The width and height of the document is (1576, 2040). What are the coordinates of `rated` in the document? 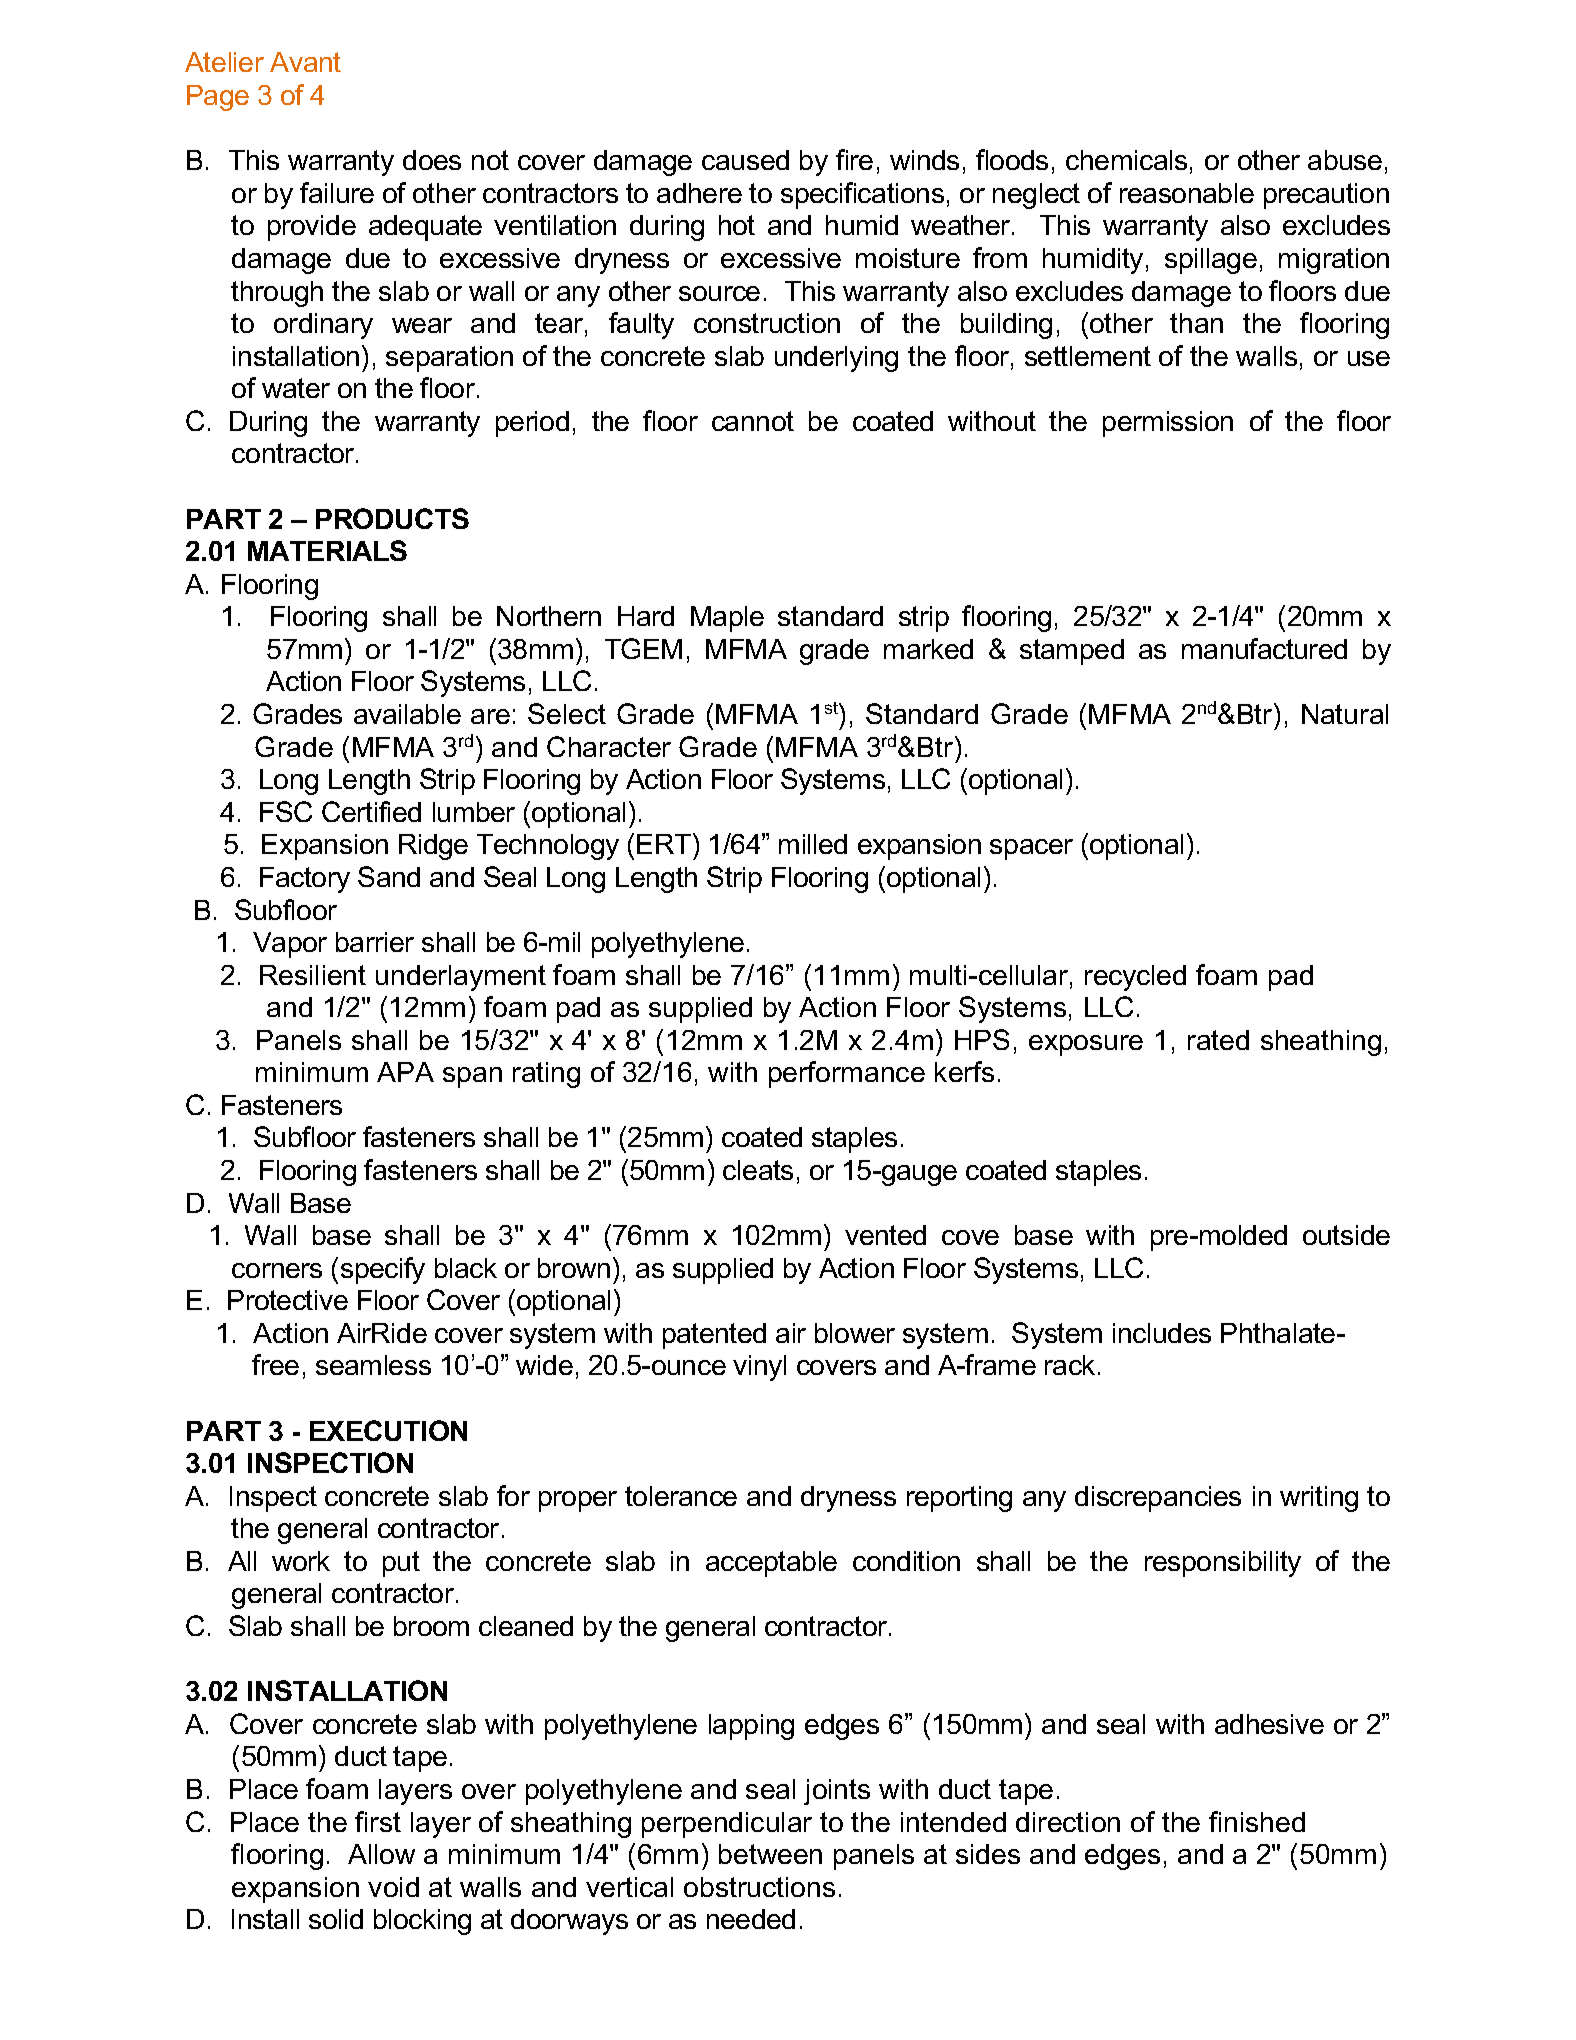 It's located at (1218, 1040).
